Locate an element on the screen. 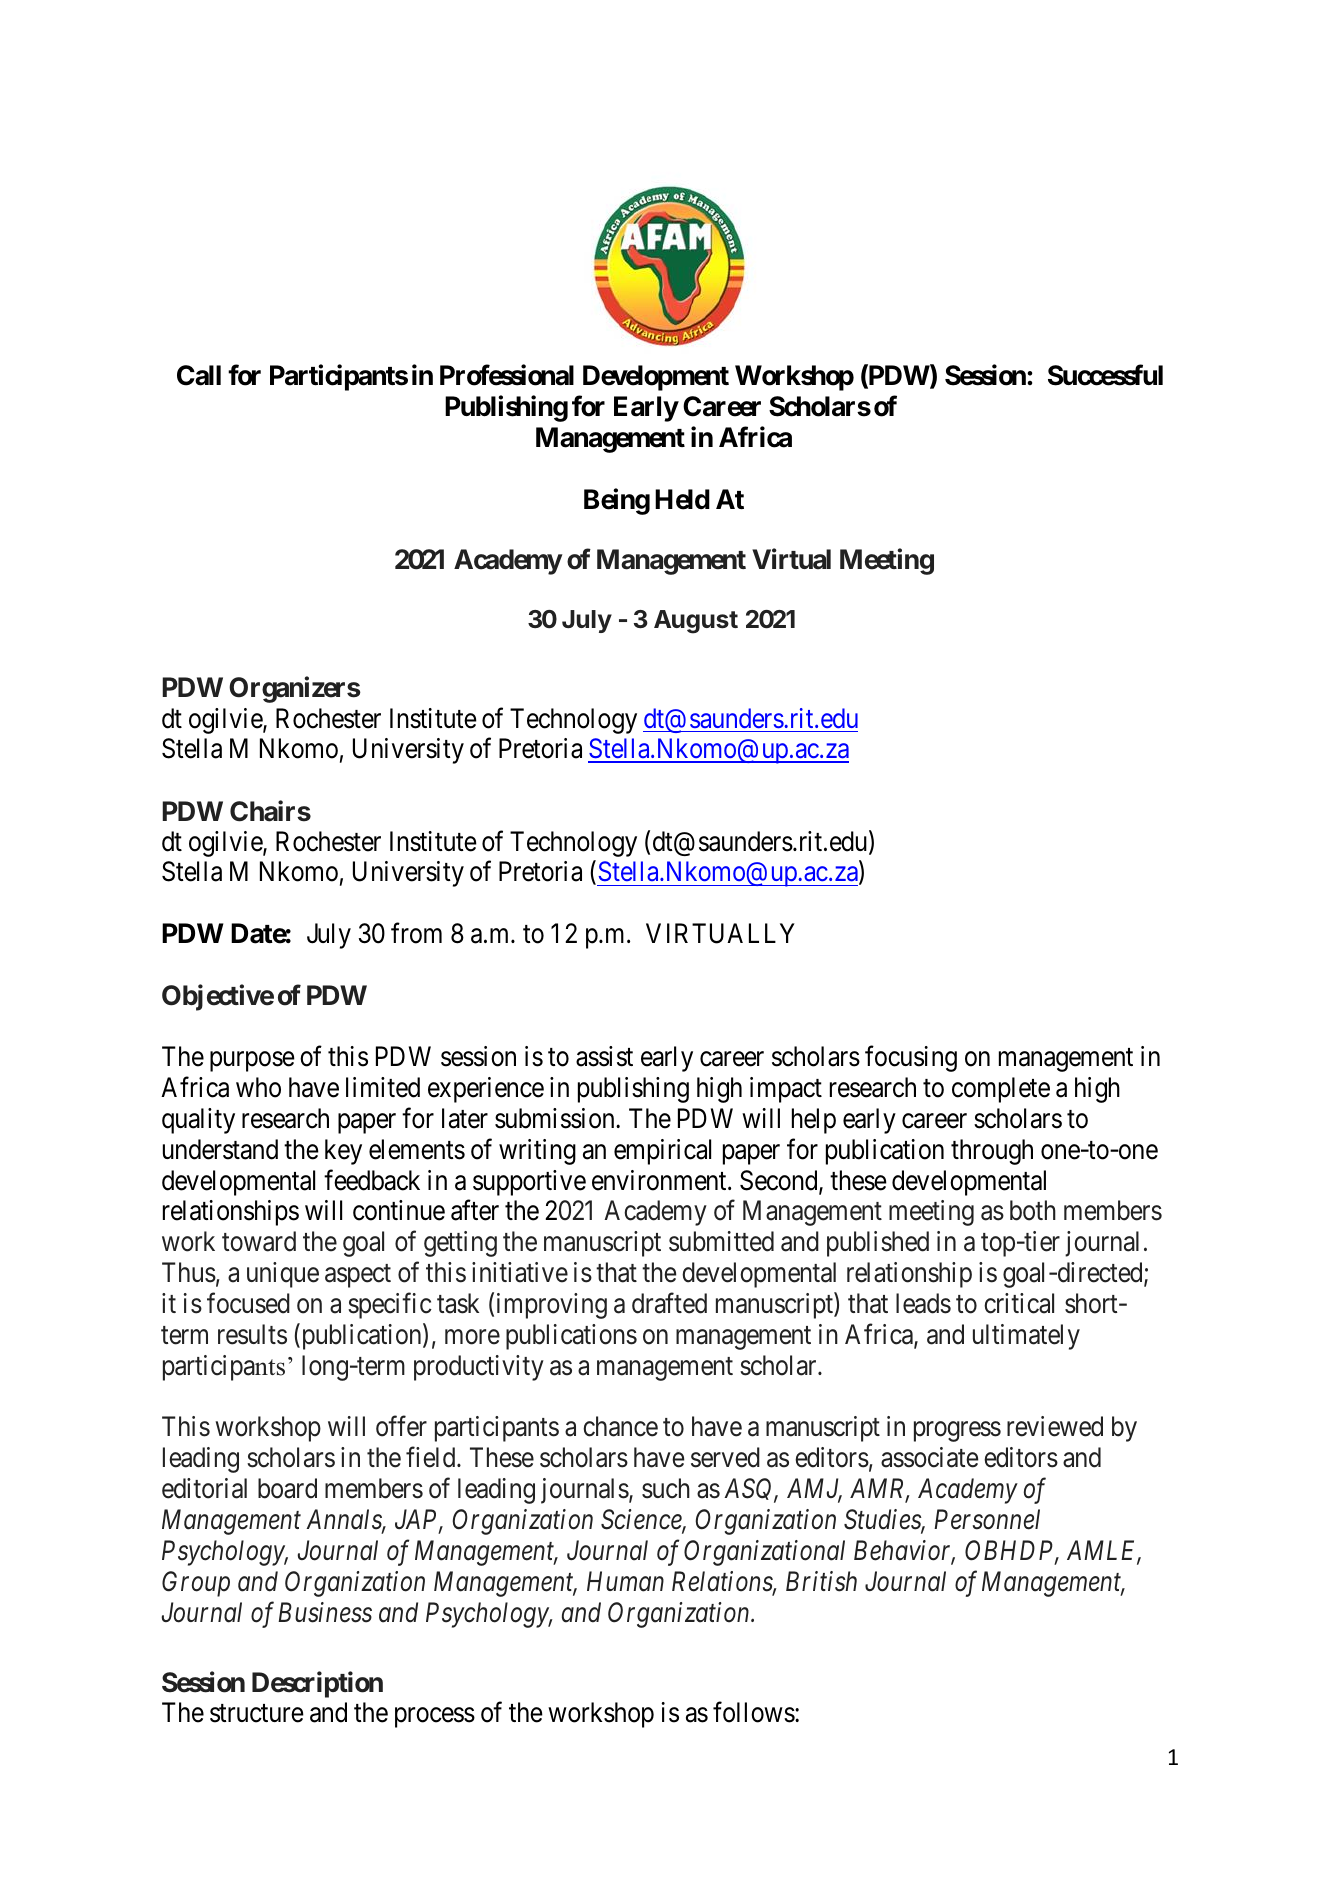 This screenshot has width=1331, height=1883. complete is located at coordinates (1001, 1090).
